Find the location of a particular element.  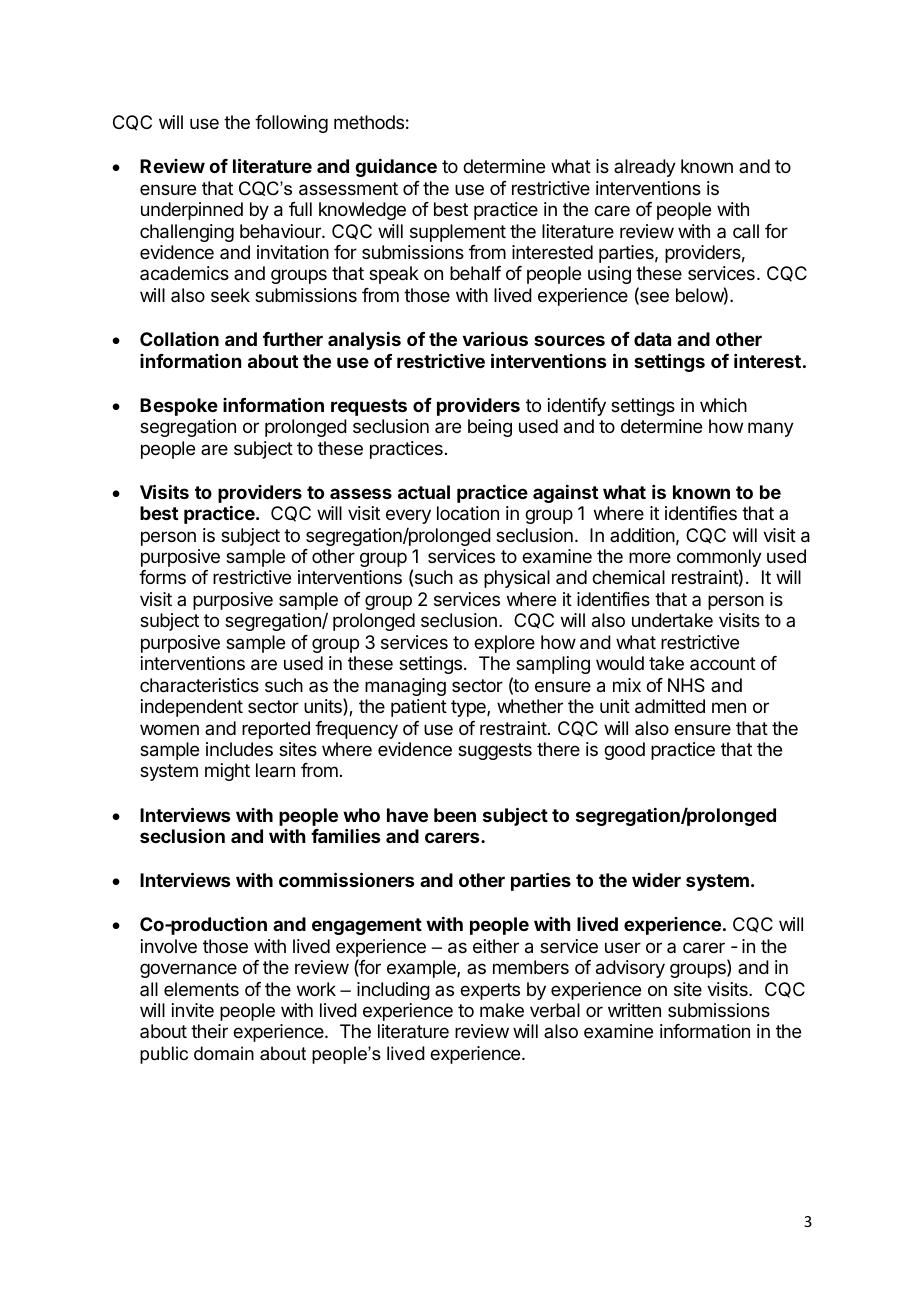

their is located at coordinates (209, 1031).
